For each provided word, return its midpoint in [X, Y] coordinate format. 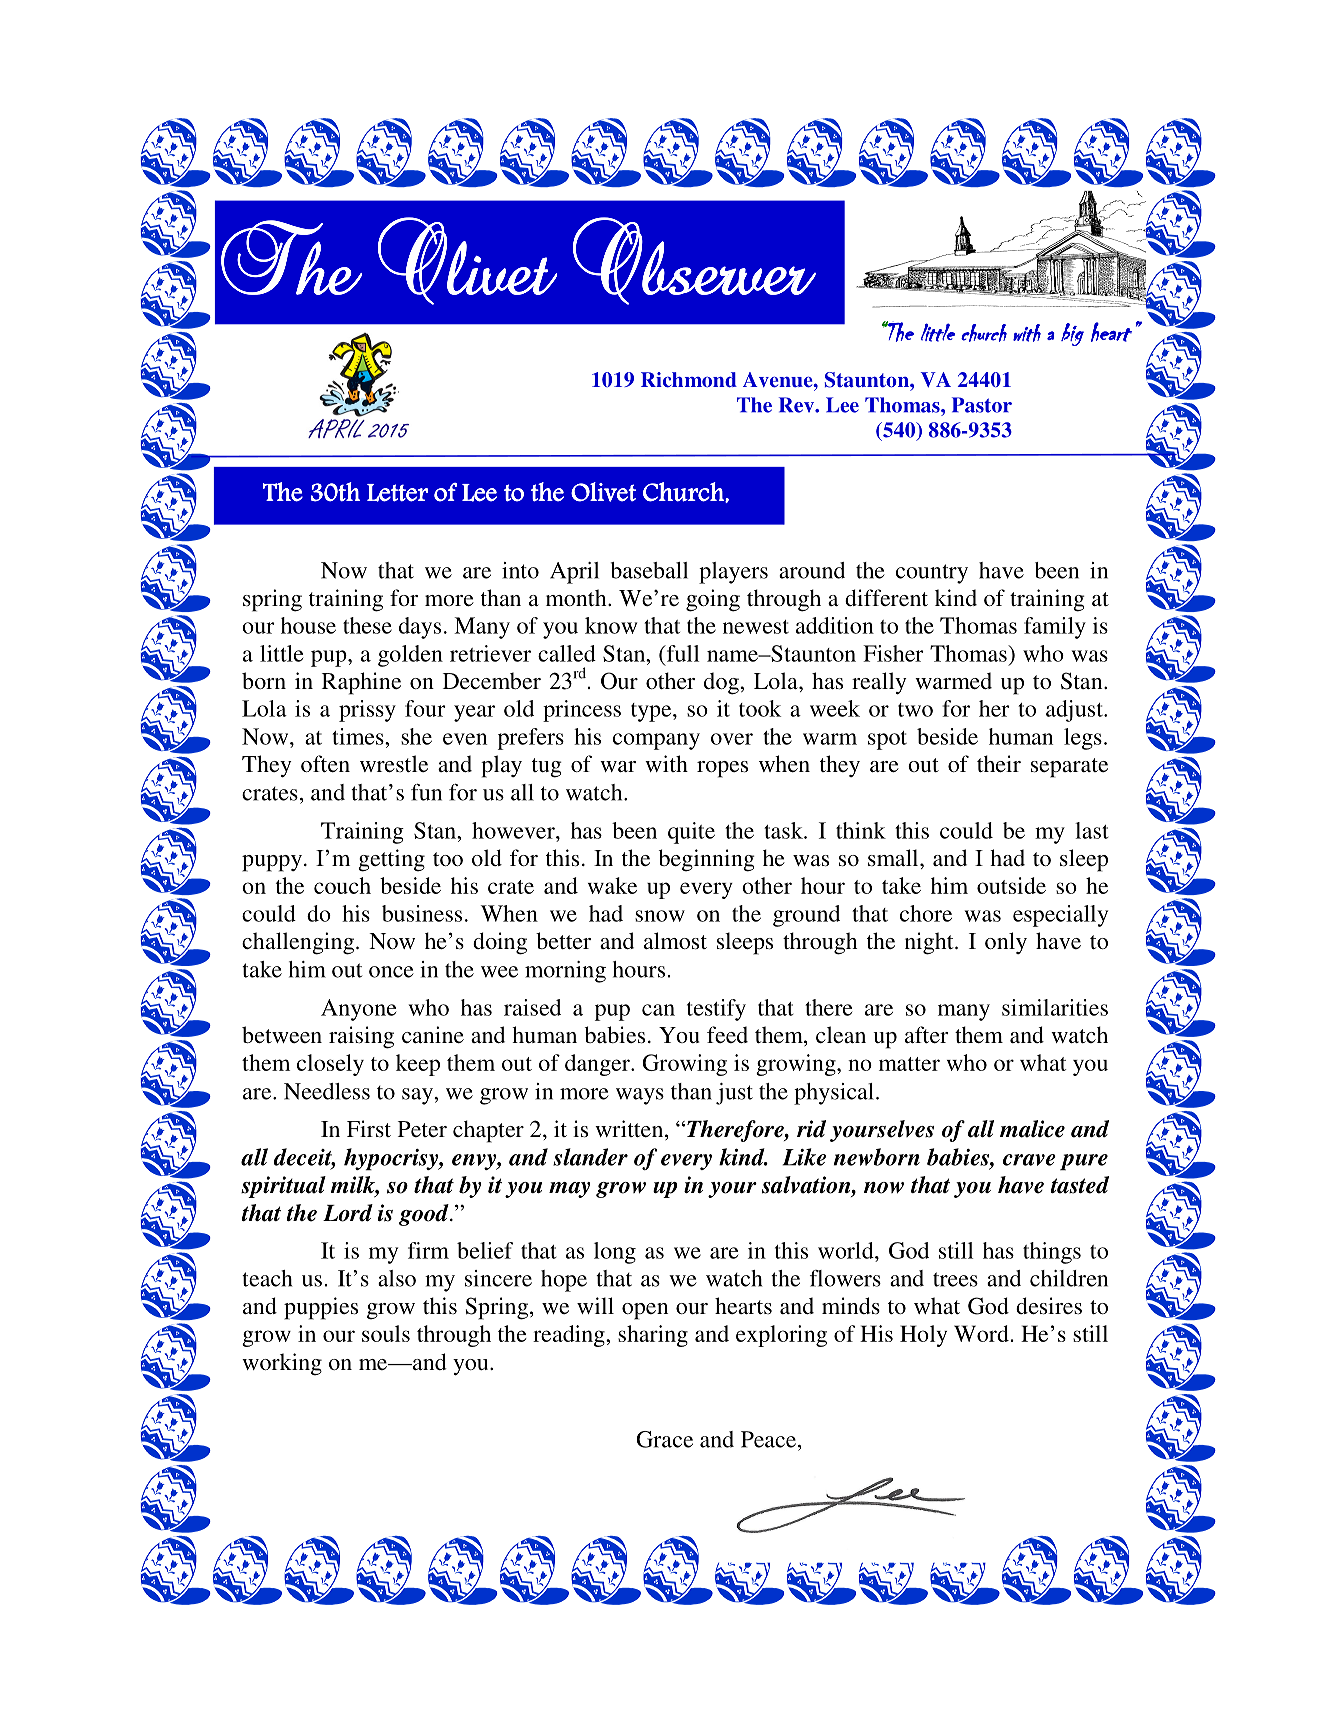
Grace [664, 1439]
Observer [694, 261]
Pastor [982, 405]
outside [1011, 885]
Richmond [689, 380]
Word [982, 1333]
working [282, 1364]
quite [691, 833]
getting [391, 860]
